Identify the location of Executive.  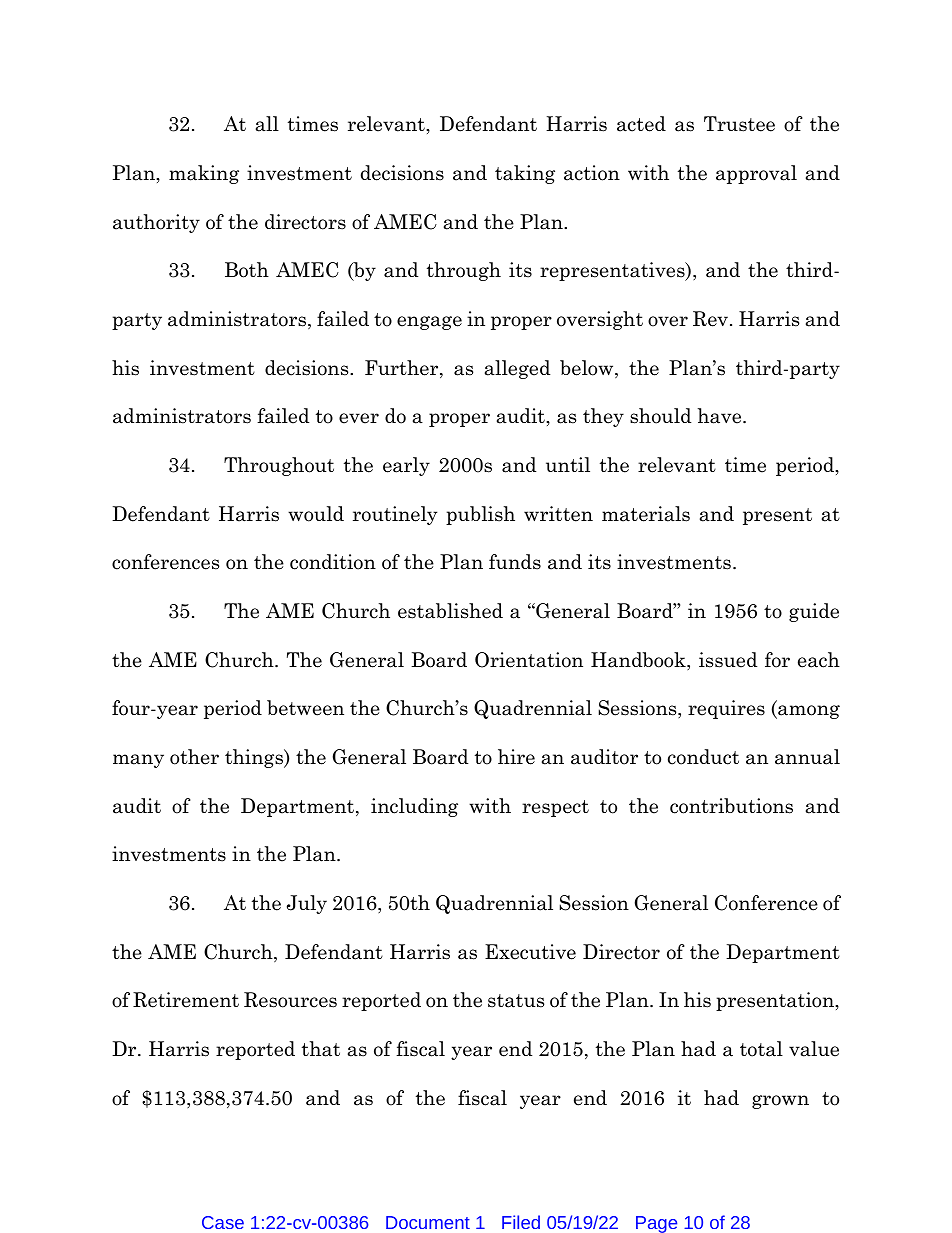
(530, 952).
